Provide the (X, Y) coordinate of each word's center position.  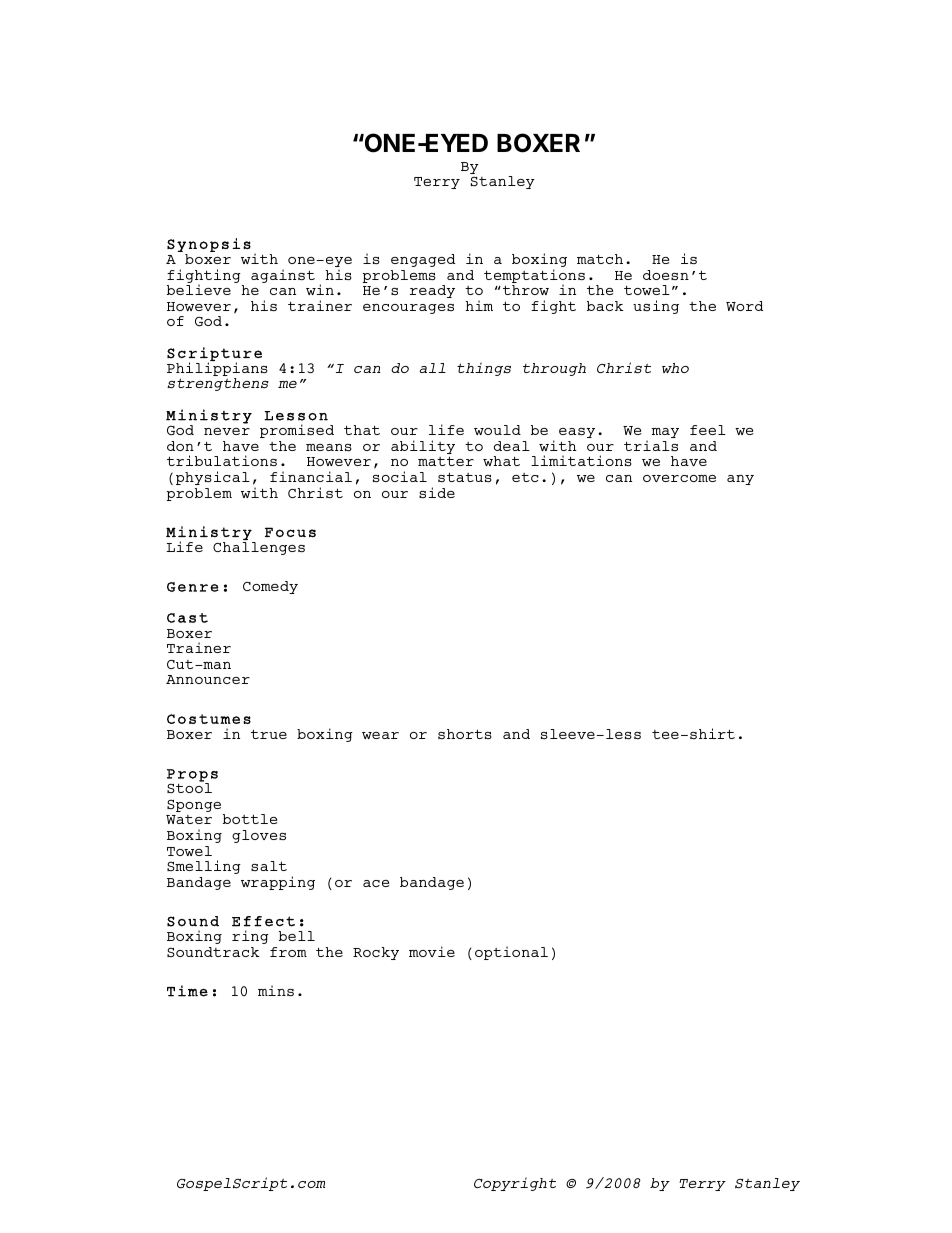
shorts (465, 734)
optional (511, 953)
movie (432, 951)
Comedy (270, 587)
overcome (679, 478)
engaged (423, 260)
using (656, 307)
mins (276, 990)
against (283, 276)
